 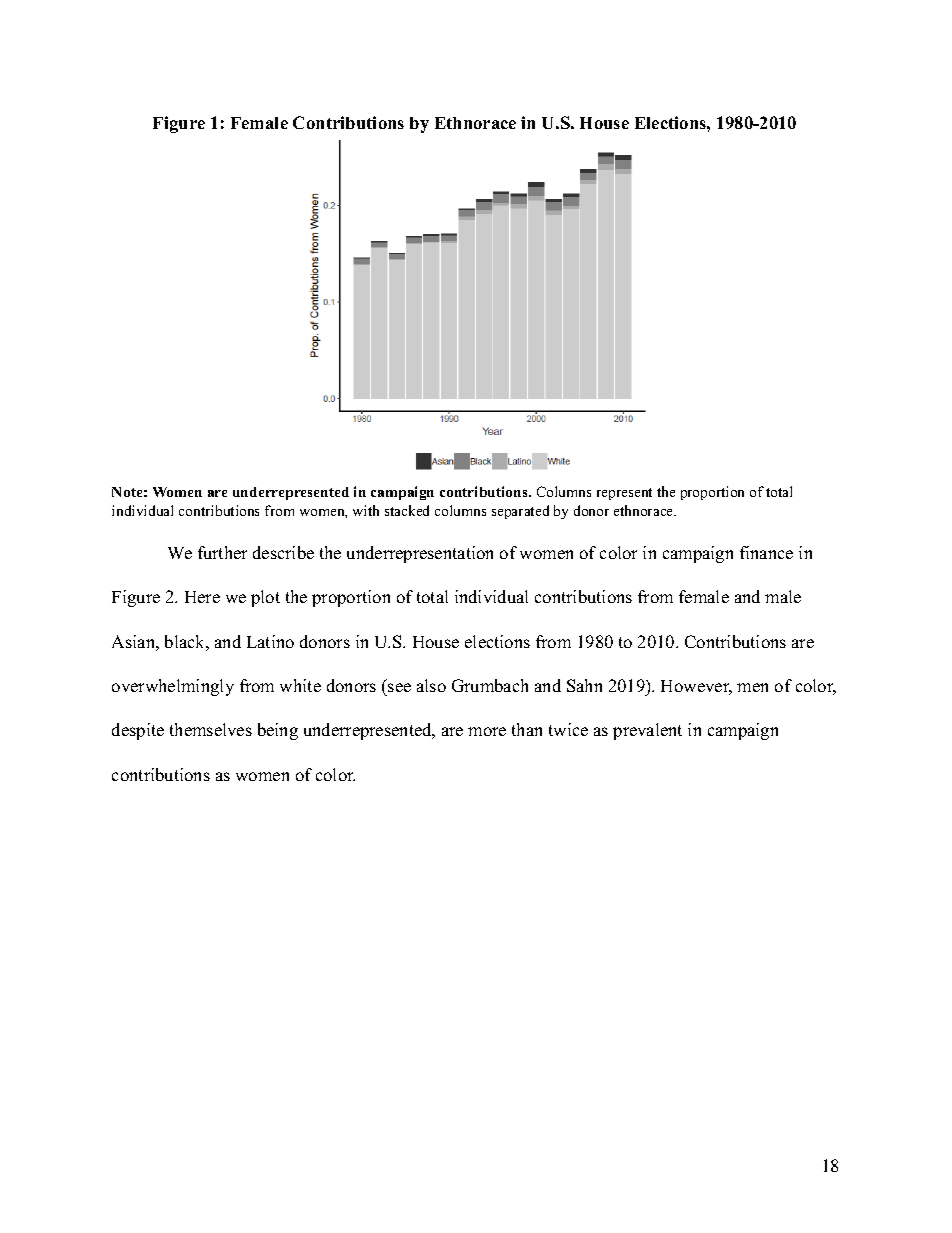 What do you see at coordinates (407, 510) in the screenshot?
I see `stacked` at bounding box center [407, 510].
